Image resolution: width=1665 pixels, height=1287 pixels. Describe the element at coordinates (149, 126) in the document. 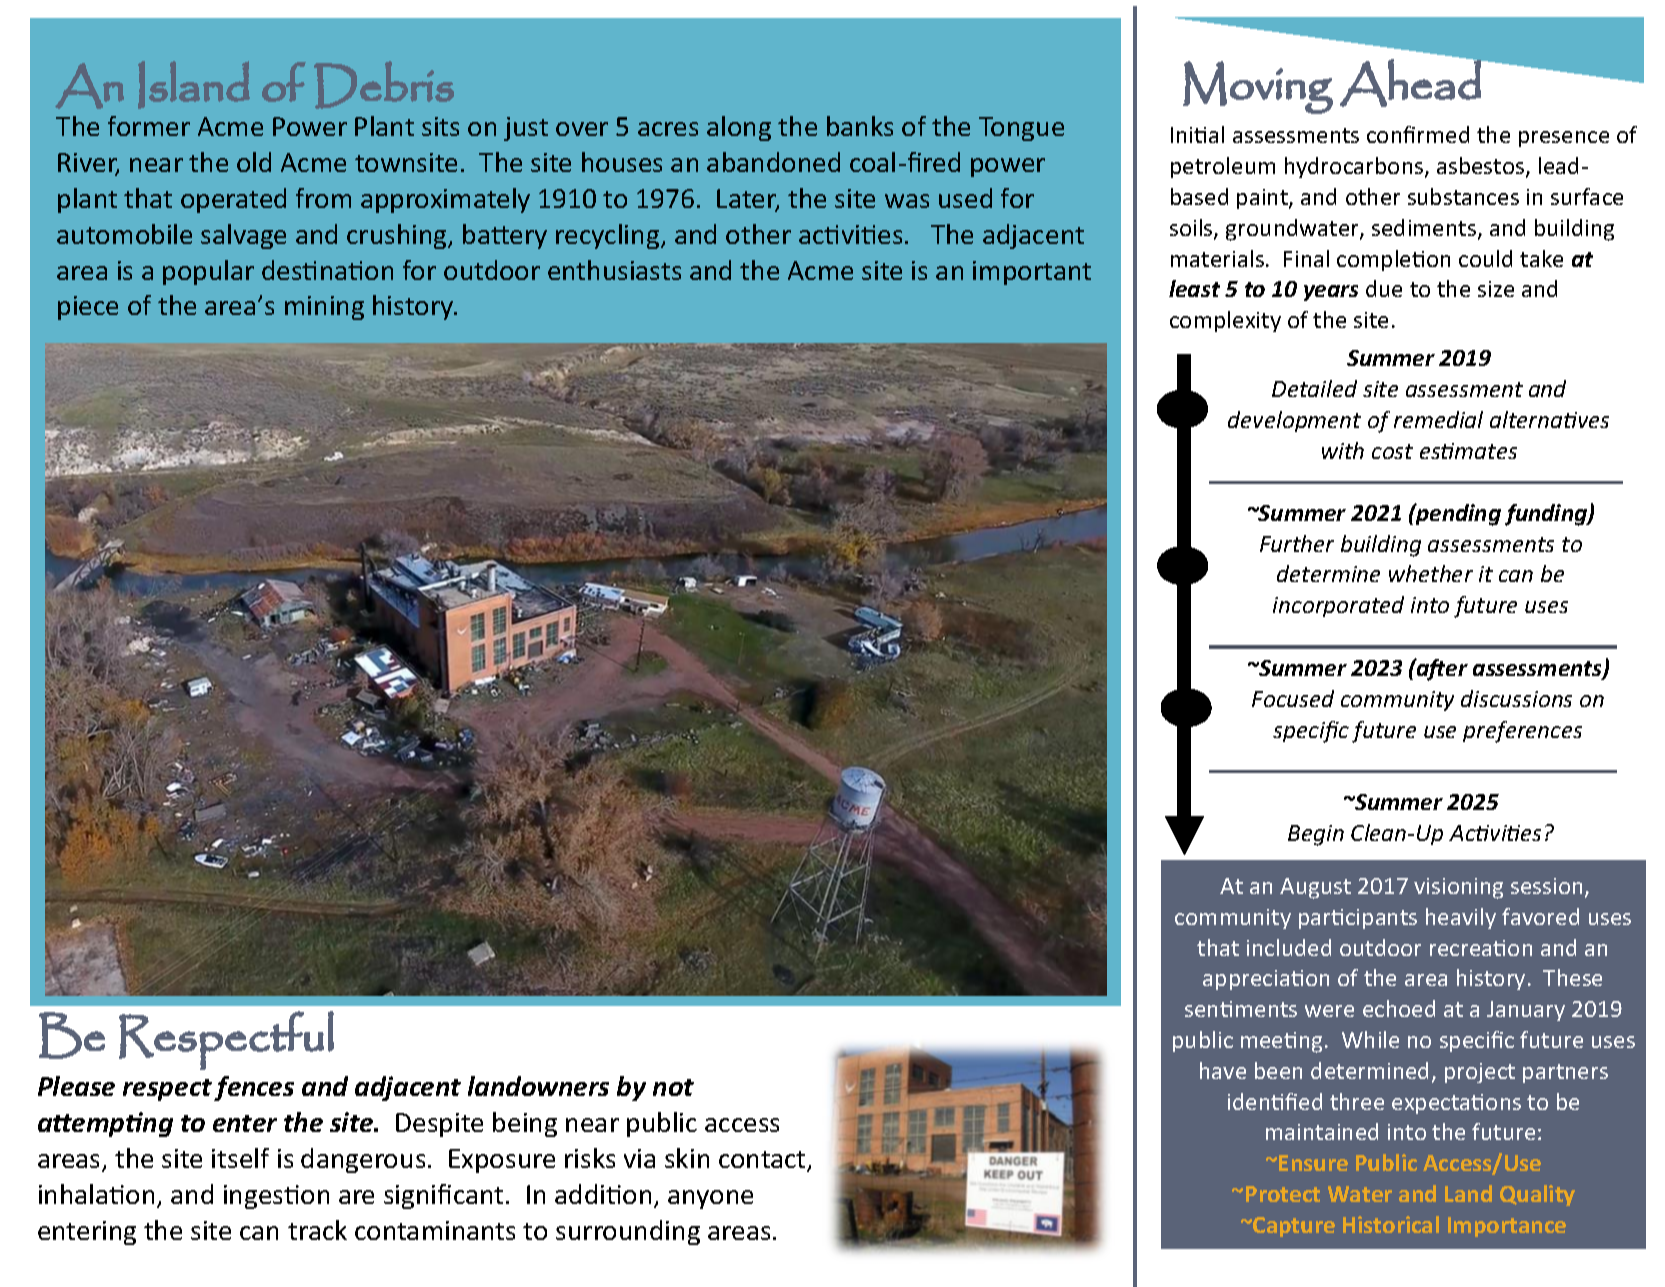

I see `former` at that location.
